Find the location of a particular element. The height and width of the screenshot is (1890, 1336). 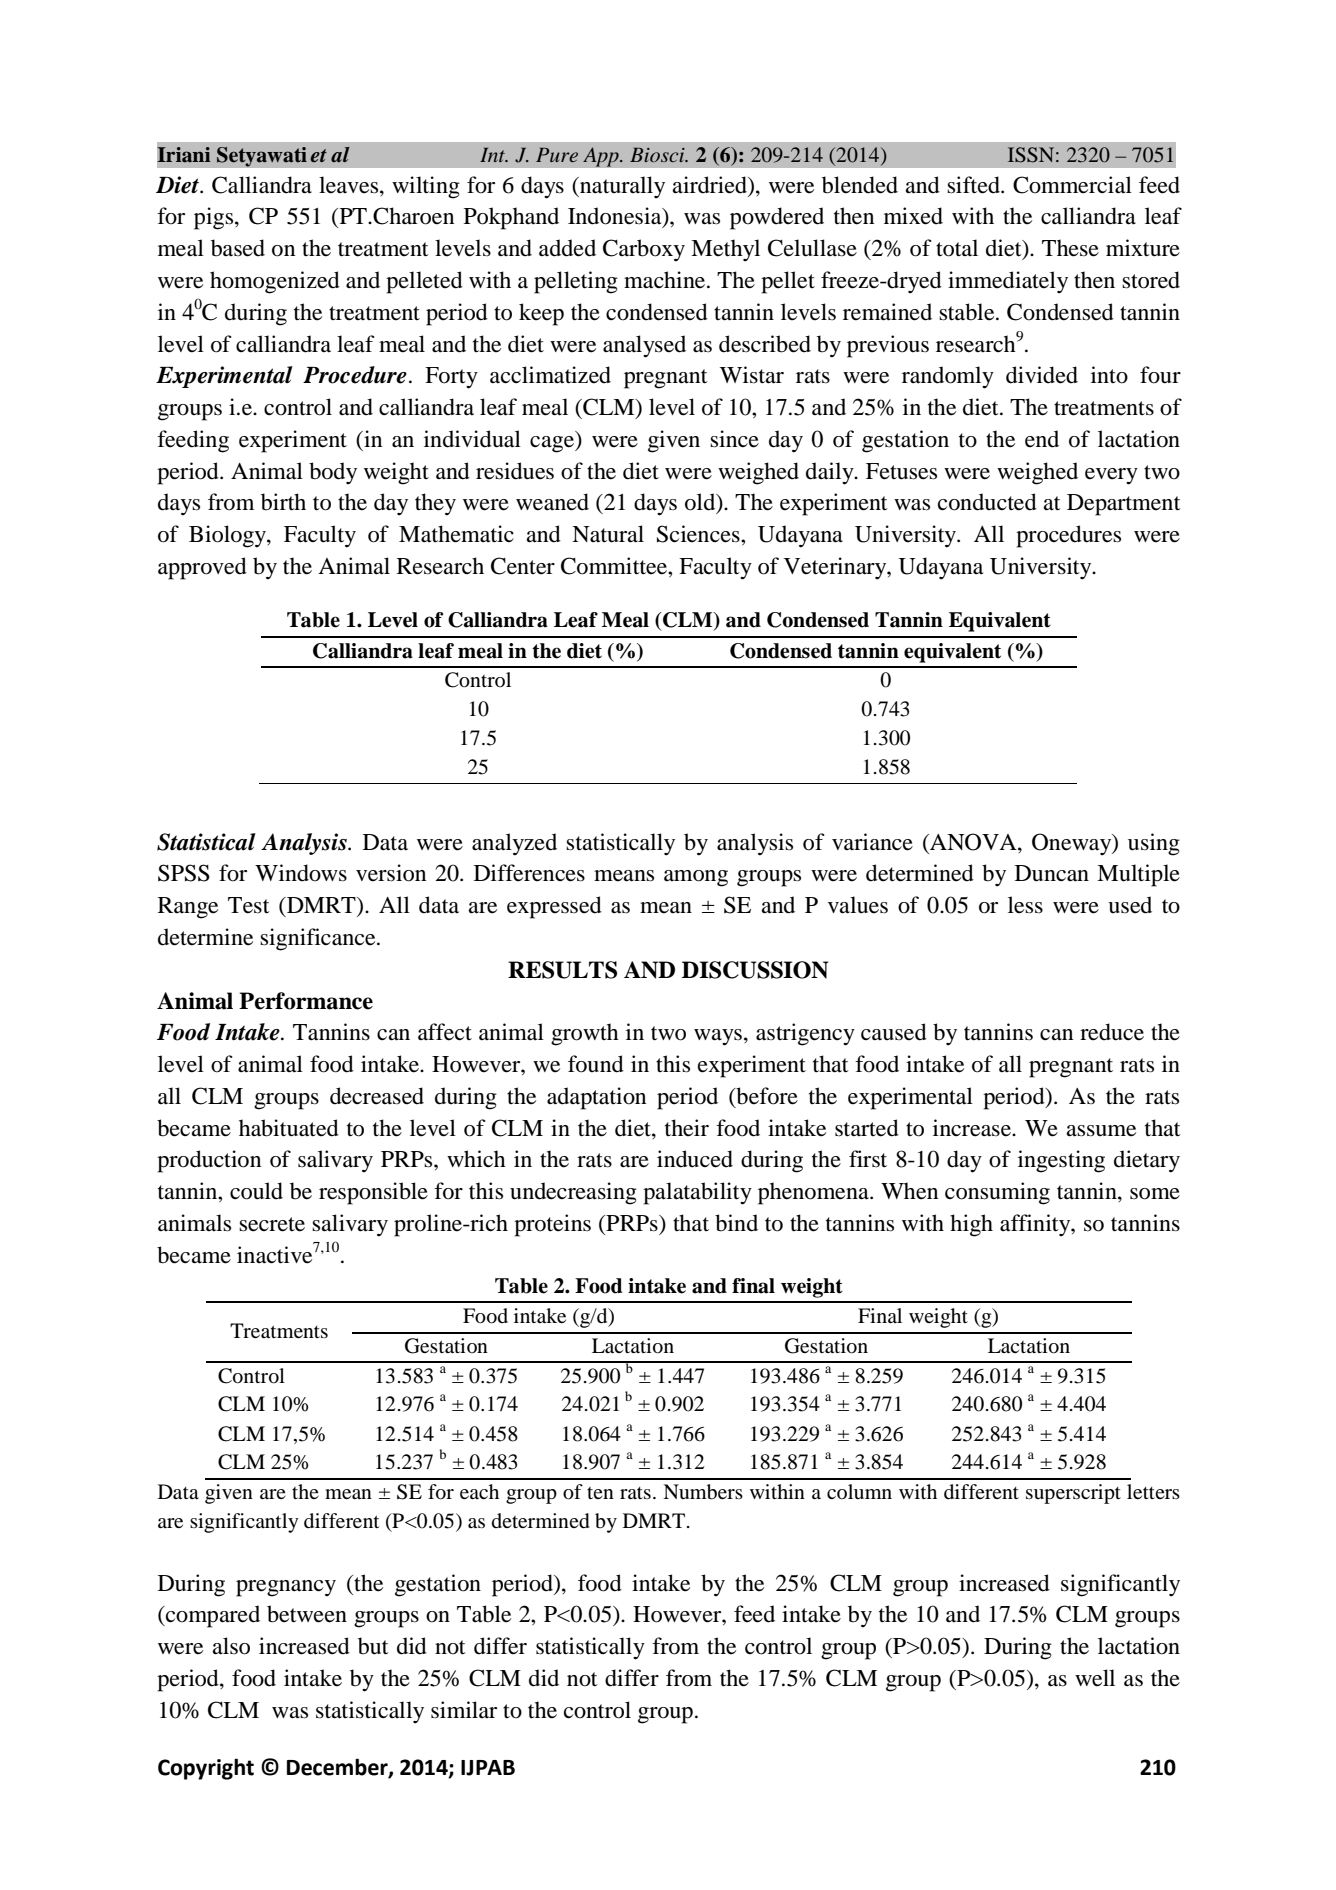

high is located at coordinates (971, 1225).
